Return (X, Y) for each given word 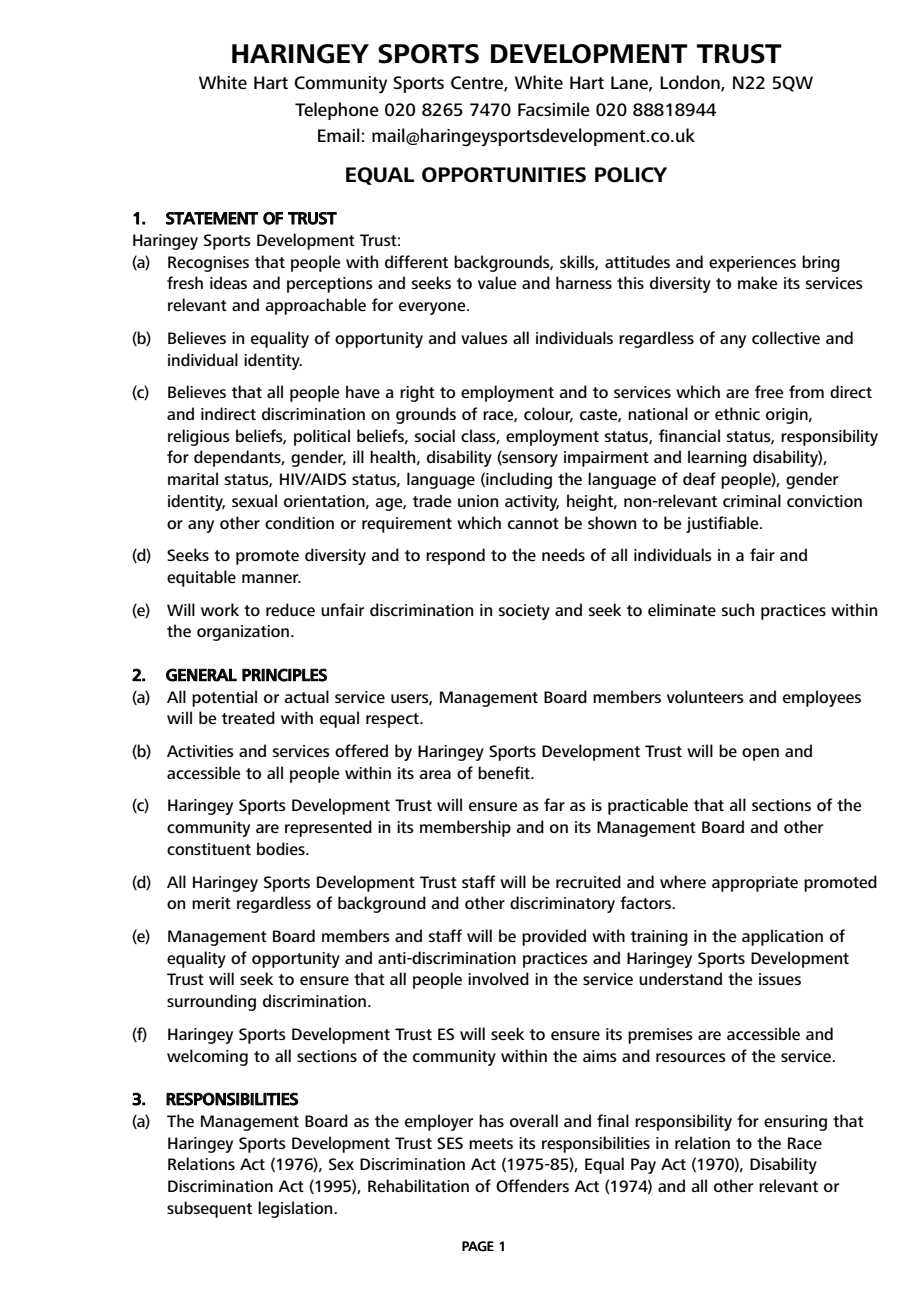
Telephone (337, 111)
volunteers (705, 696)
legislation (296, 1209)
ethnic (737, 413)
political (322, 437)
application (782, 937)
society (524, 612)
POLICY (631, 175)
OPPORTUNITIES (504, 175)
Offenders (532, 1185)
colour (548, 414)
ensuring (795, 1123)
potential (224, 698)
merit (211, 903)
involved (498, 978)
